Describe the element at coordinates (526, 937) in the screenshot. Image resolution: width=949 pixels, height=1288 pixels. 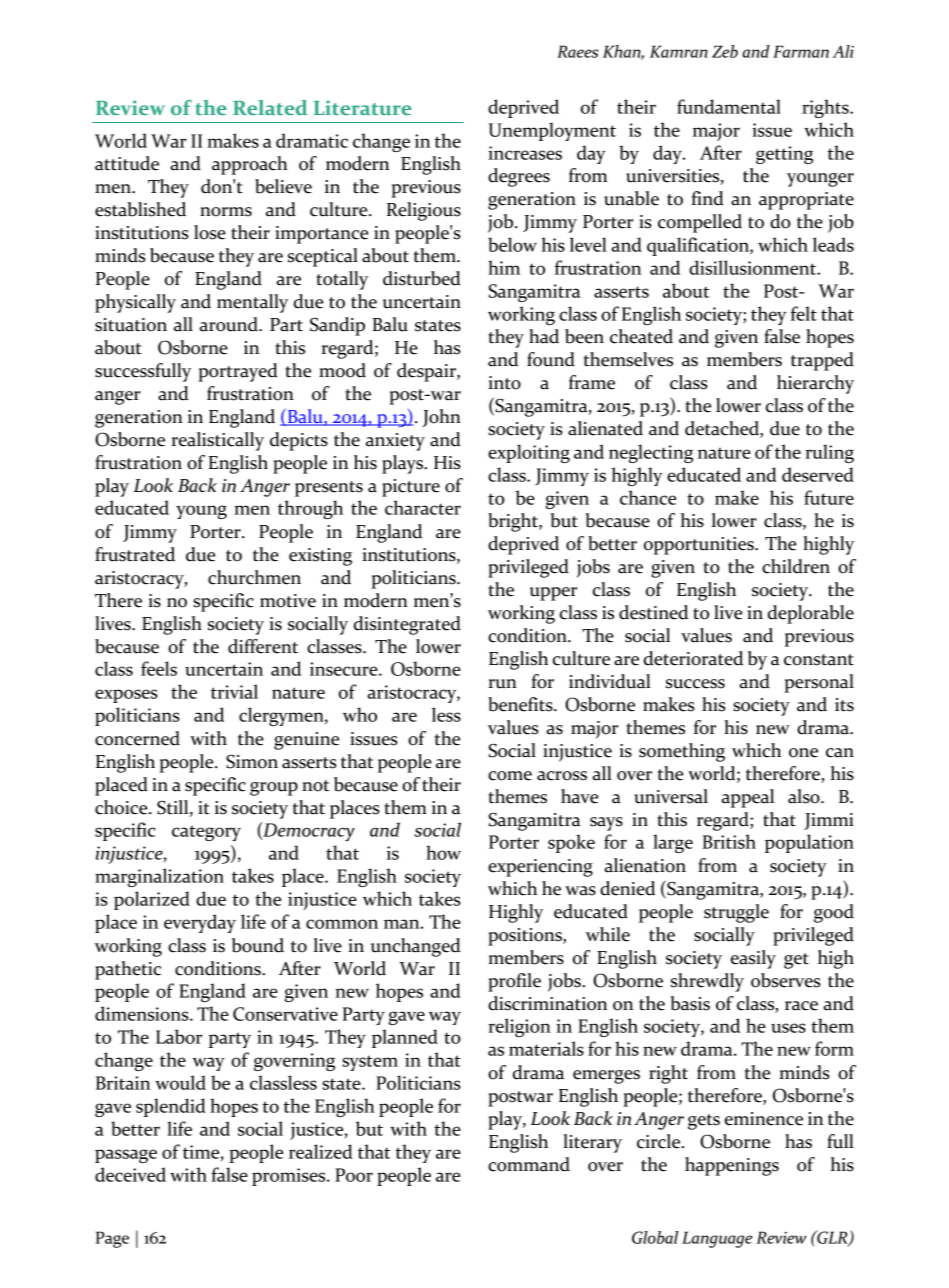
I see `positions` at that location.
